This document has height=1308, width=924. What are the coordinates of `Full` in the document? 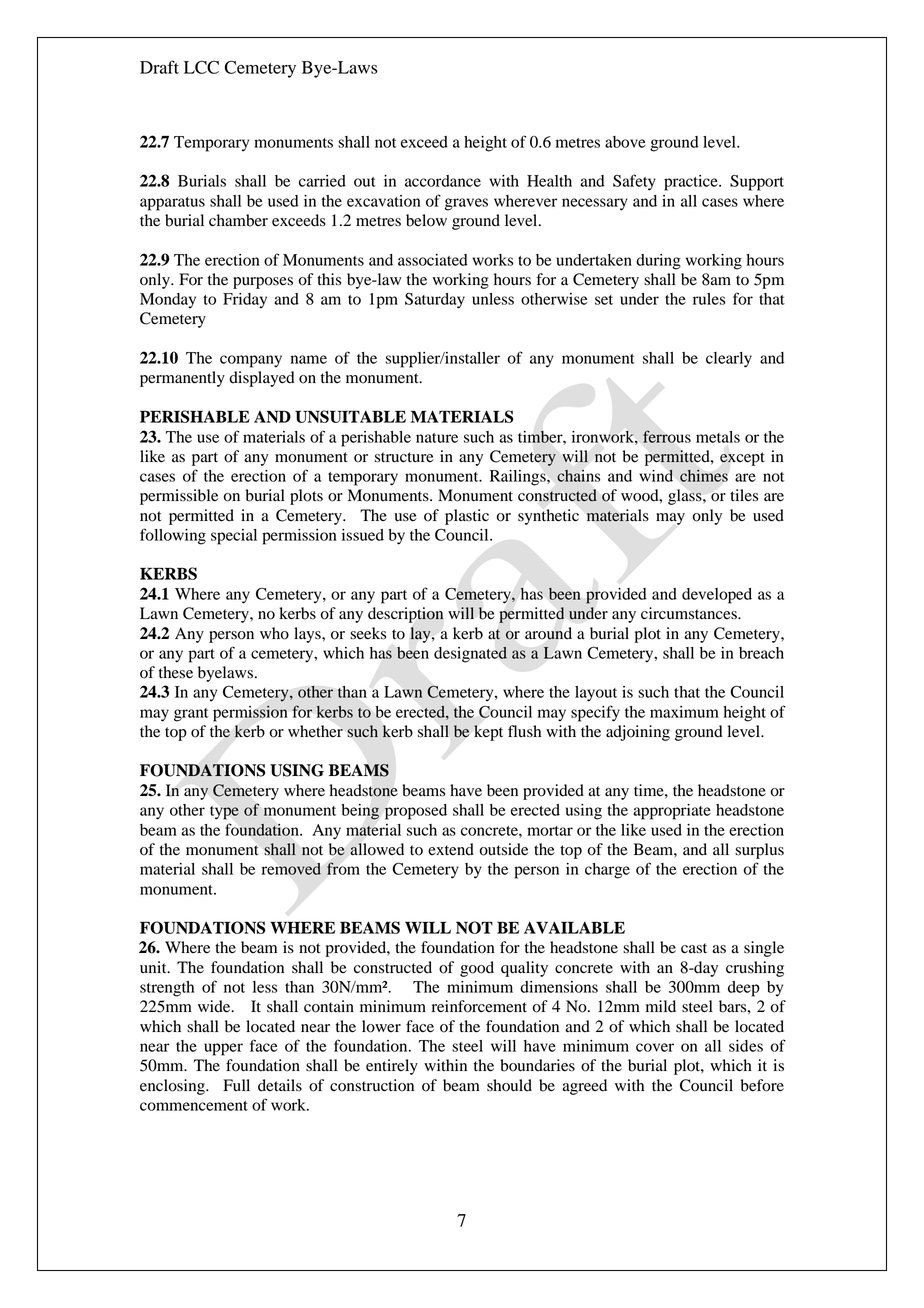 It's located at (236, 1085).
